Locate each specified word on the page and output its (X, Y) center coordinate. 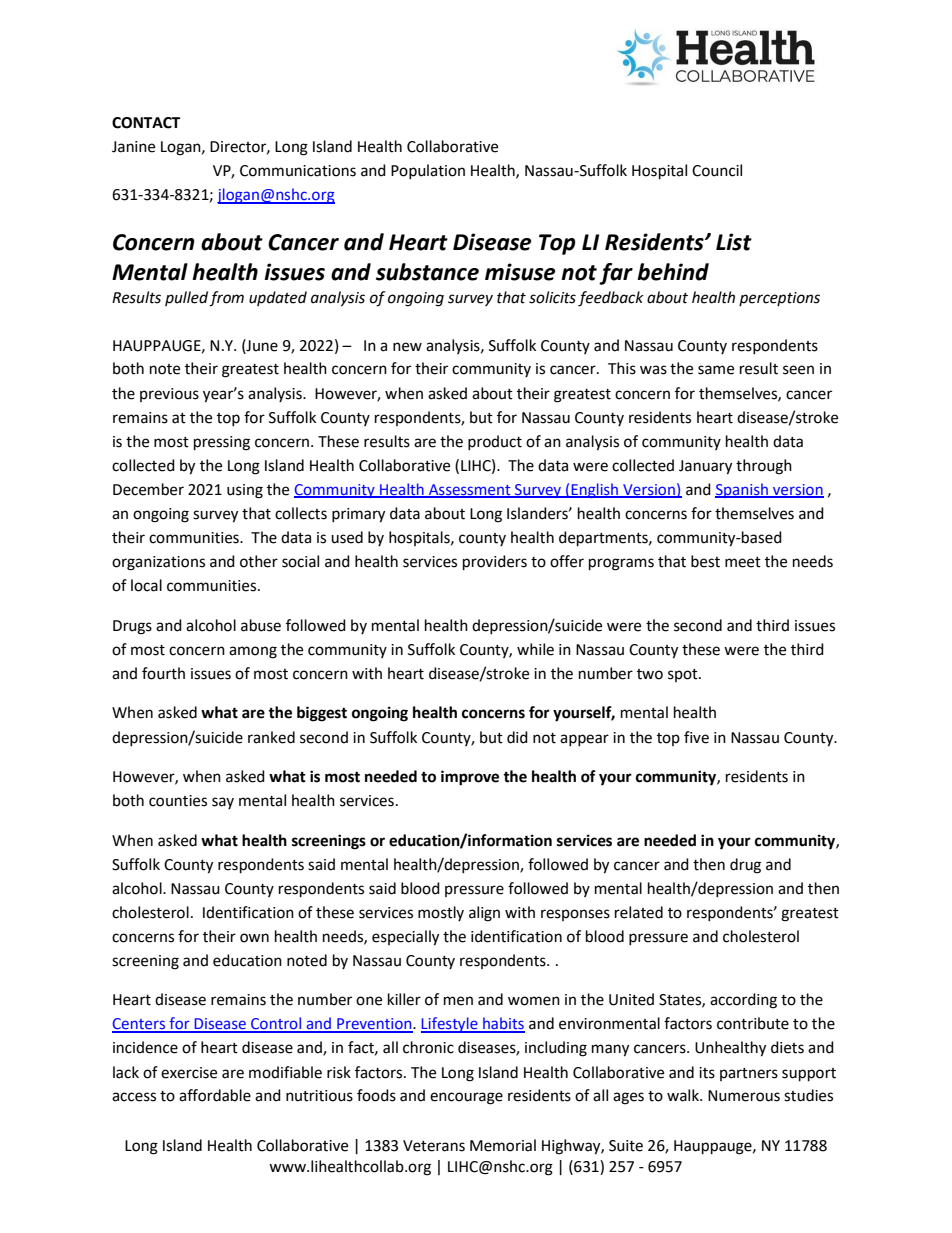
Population (428, 171)
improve (470, 778)
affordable (215, 1095)
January (705, 467)
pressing (222, 443)
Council (717, 170)
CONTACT (146, 123)
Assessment (470, 490)
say (223, 803)
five (696, 737)
